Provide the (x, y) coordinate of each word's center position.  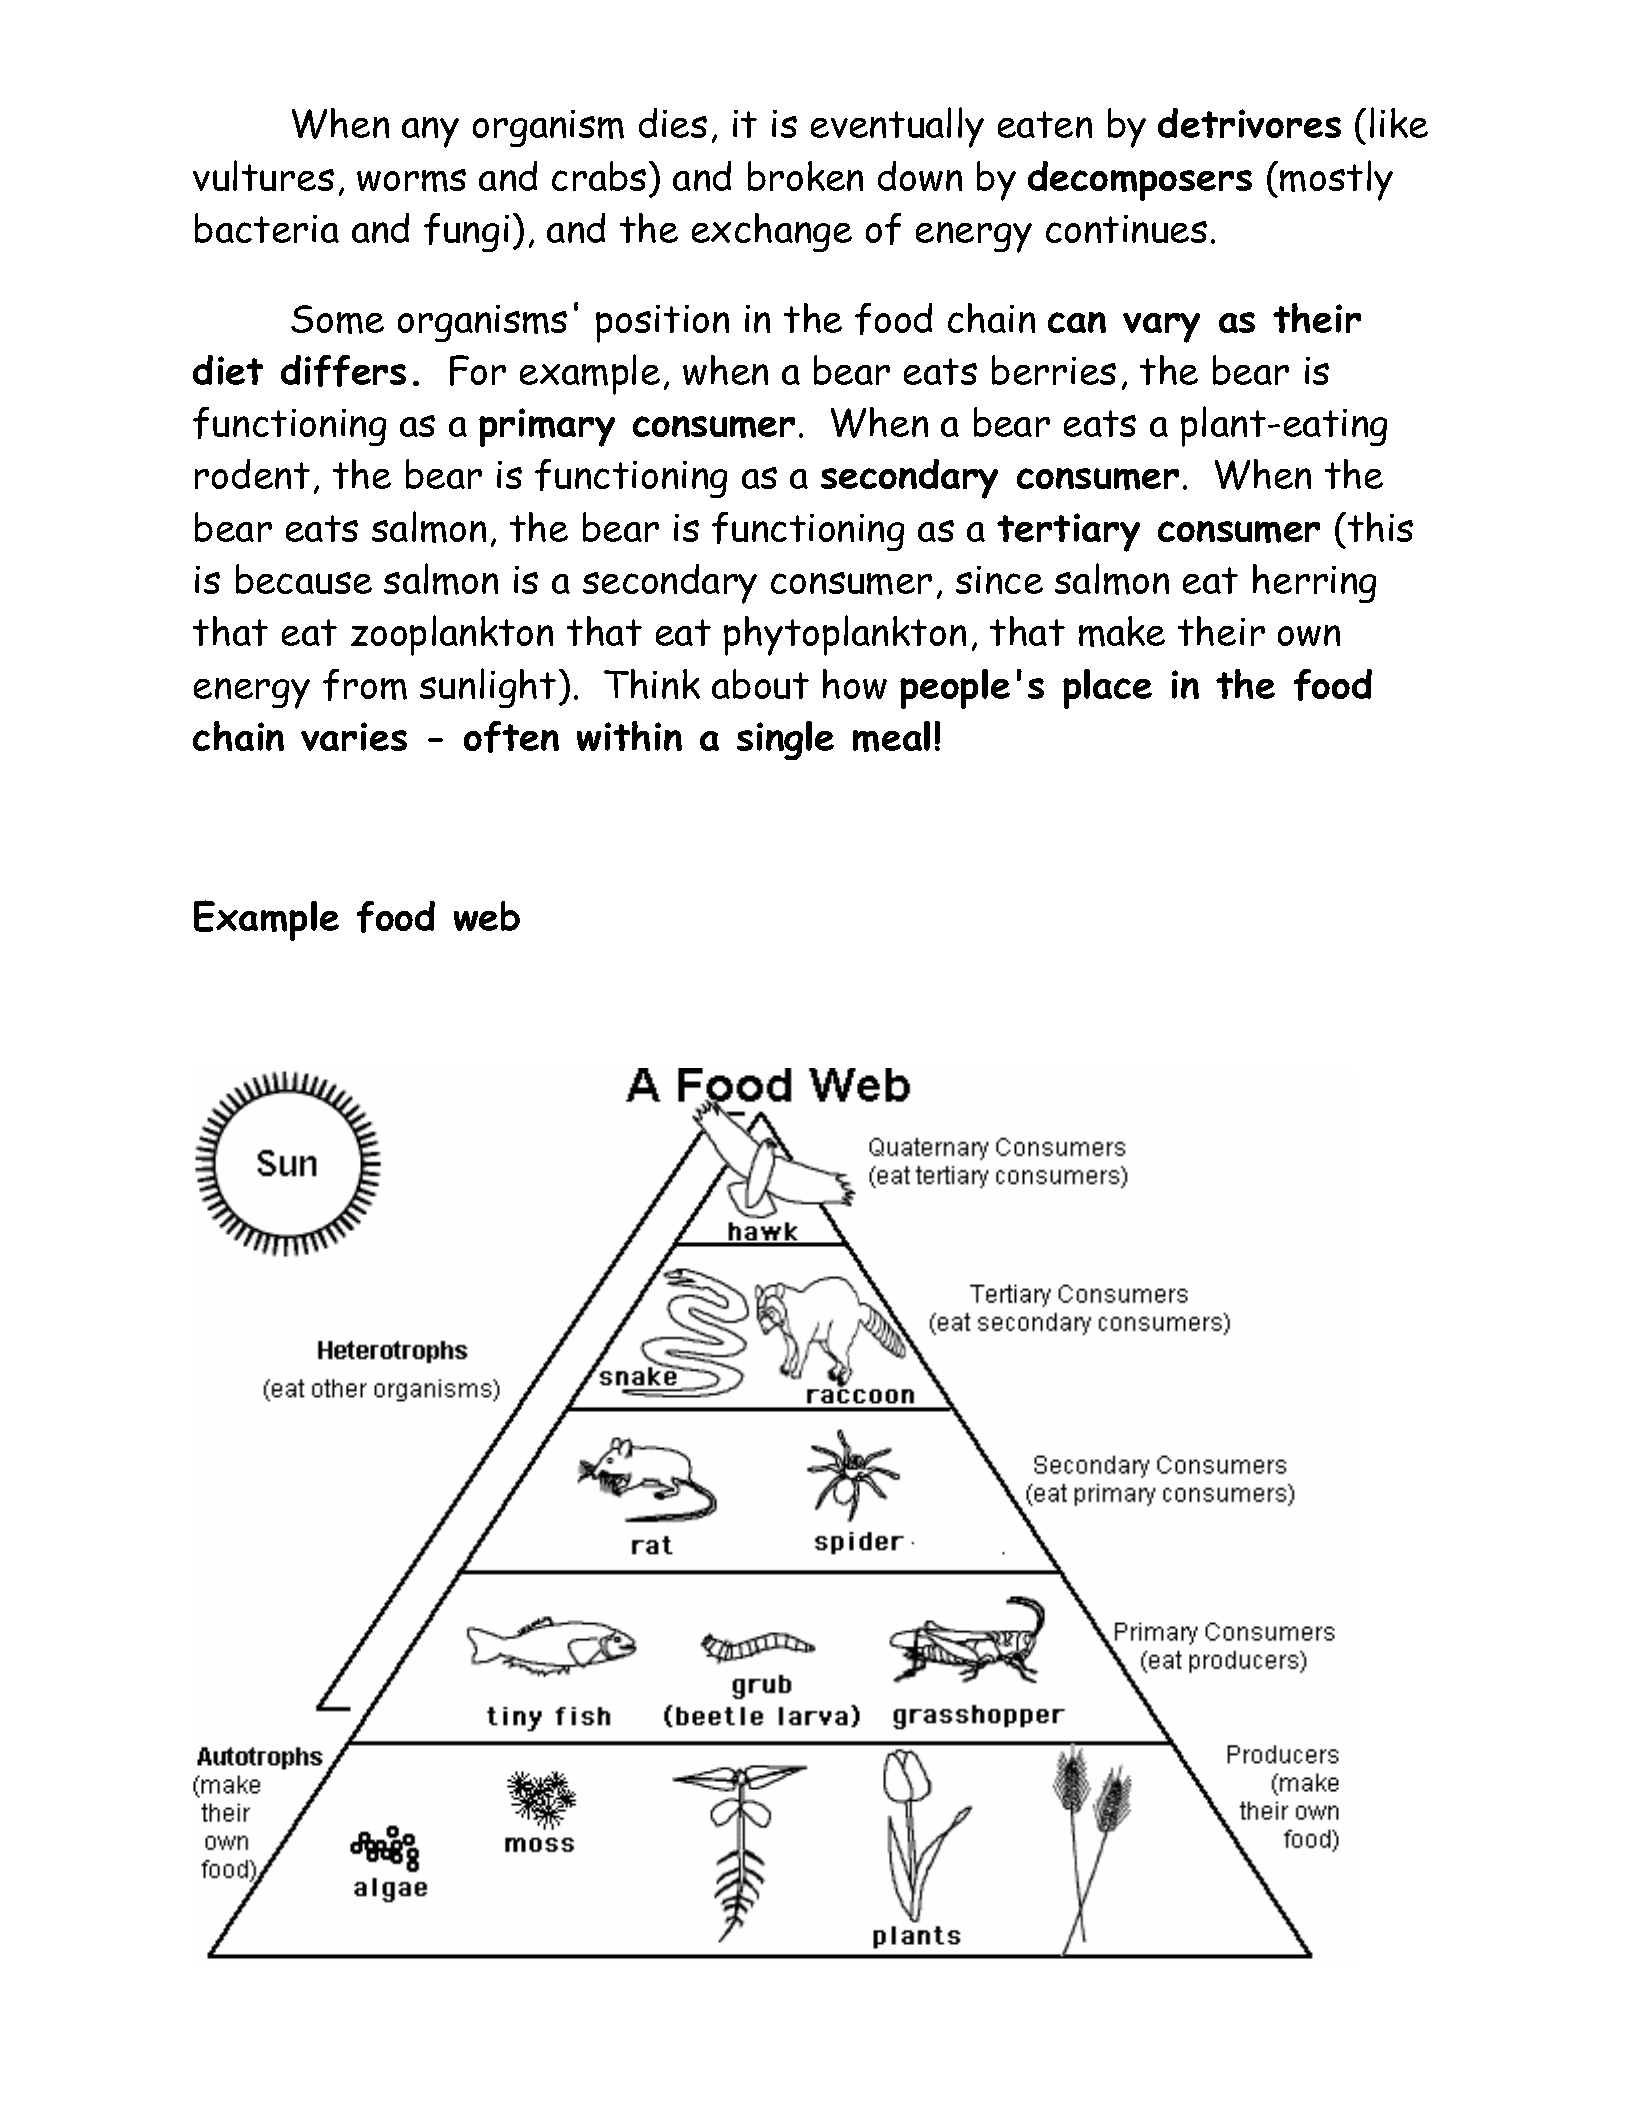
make (1122, 631)
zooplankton (452, 635)
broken (805, 176)
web (487, 916)
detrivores (1249, 123)
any (430, 132)
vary (1161, 328)
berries (1054, 370)
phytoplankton (845, 635)
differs (343, 371)
